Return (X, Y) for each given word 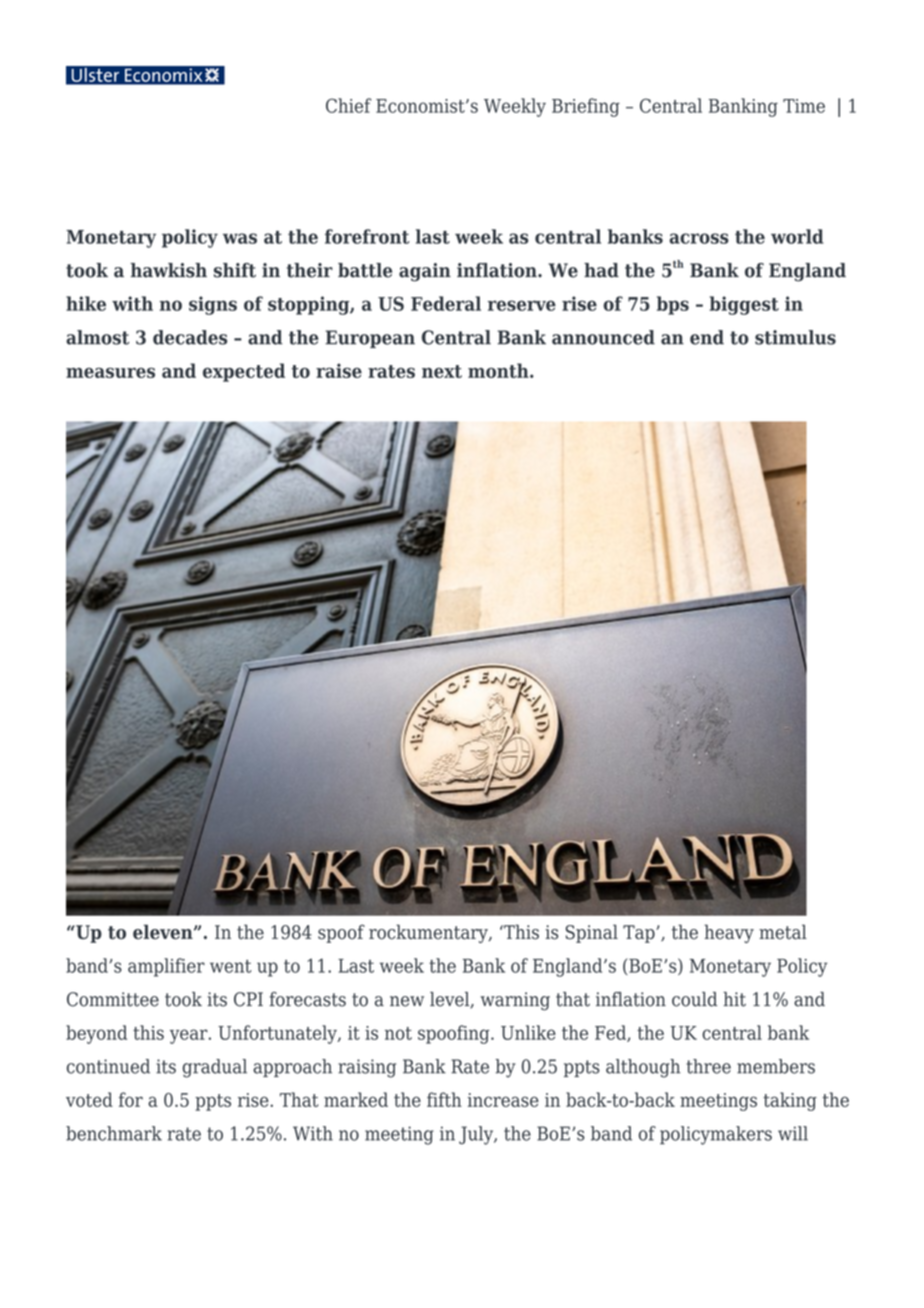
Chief (348, 105)
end (707, 337)
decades (190, 337)
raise (339, 370)
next (442, 371)
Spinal (592, 933)
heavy (729, 933)
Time (804, 106)
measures (110, 373)
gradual (215, 1068)
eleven (164, 932)
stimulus (795, 337)
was (240, 238)
